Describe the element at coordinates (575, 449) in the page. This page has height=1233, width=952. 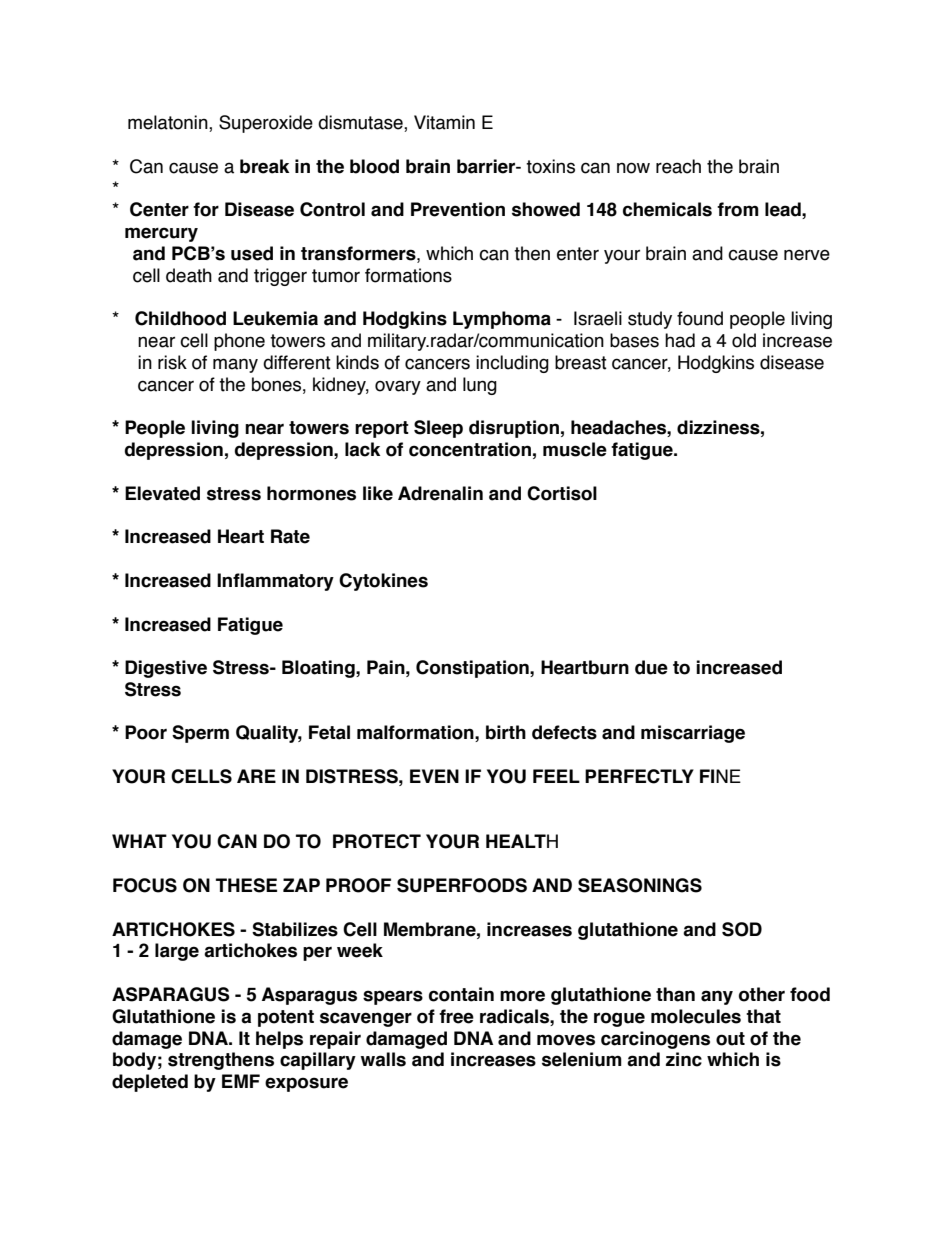
I see `muscle` at that location.
